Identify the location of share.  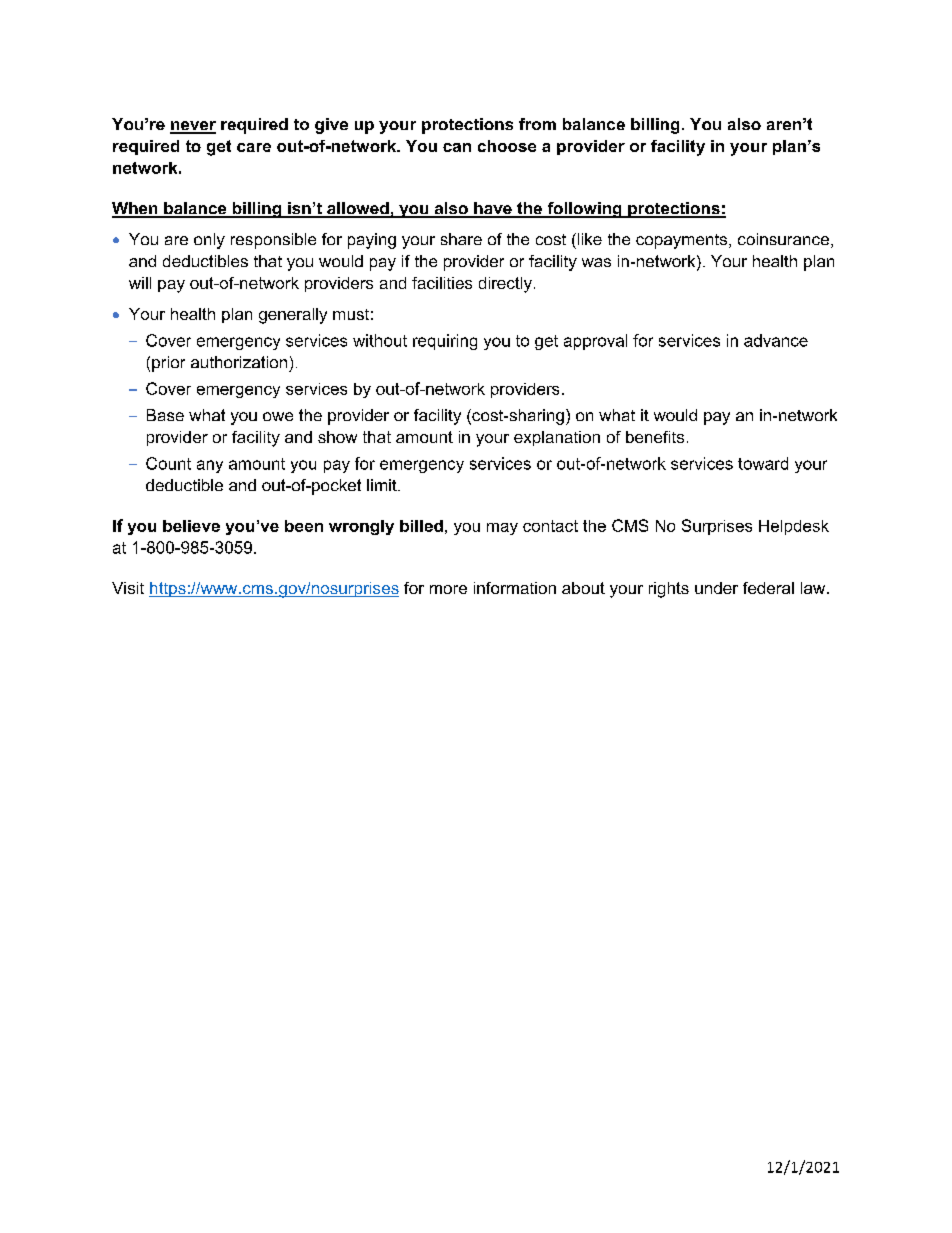
(461, 239).
